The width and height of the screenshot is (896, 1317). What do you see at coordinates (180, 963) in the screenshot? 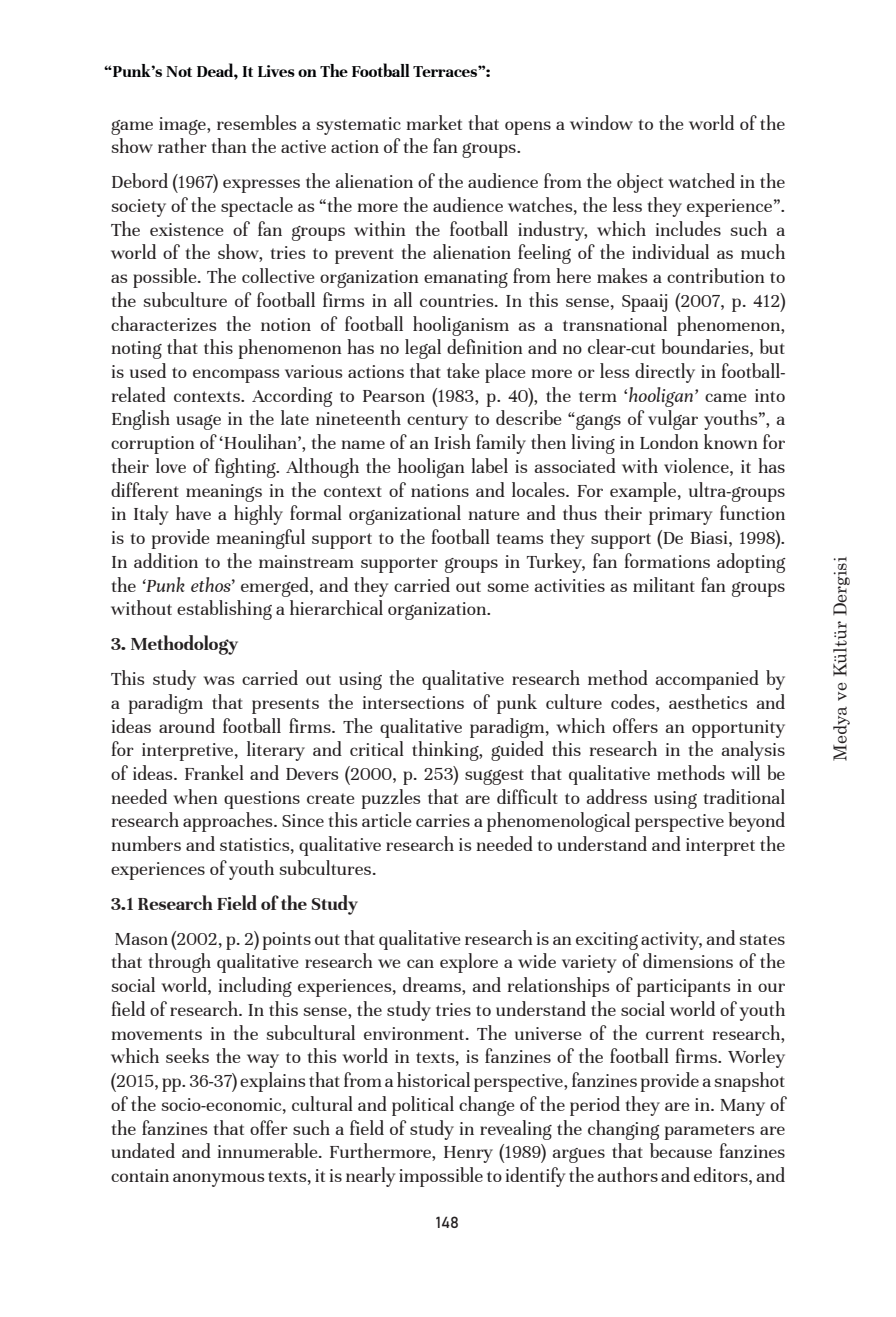
I see `through` at bounding box center [180, 963].
